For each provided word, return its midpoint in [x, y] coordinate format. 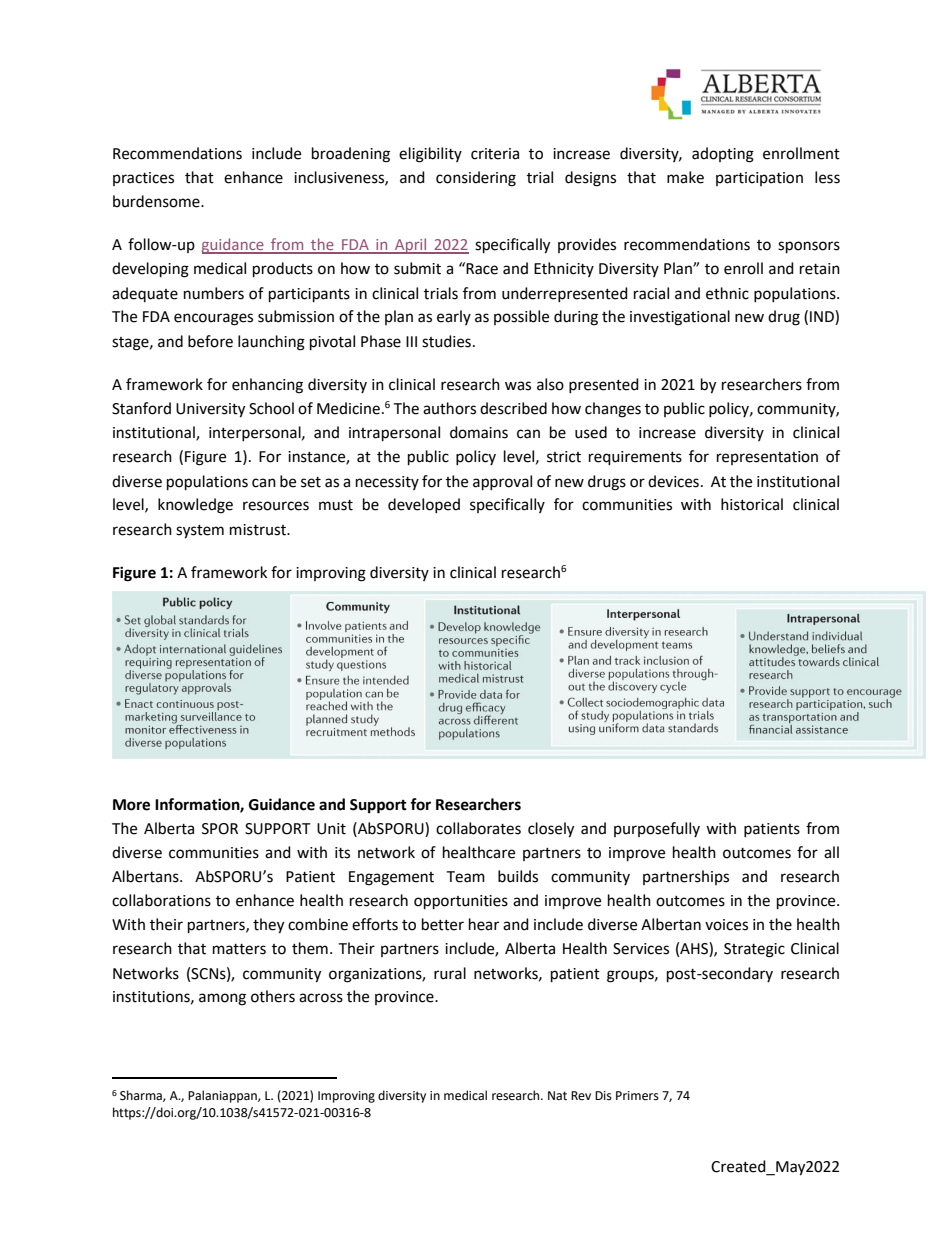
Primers [637, 1096]
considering [476, 179]
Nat [557, 1096]
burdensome [157, 201]
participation [759, 179]
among [222, 999]
